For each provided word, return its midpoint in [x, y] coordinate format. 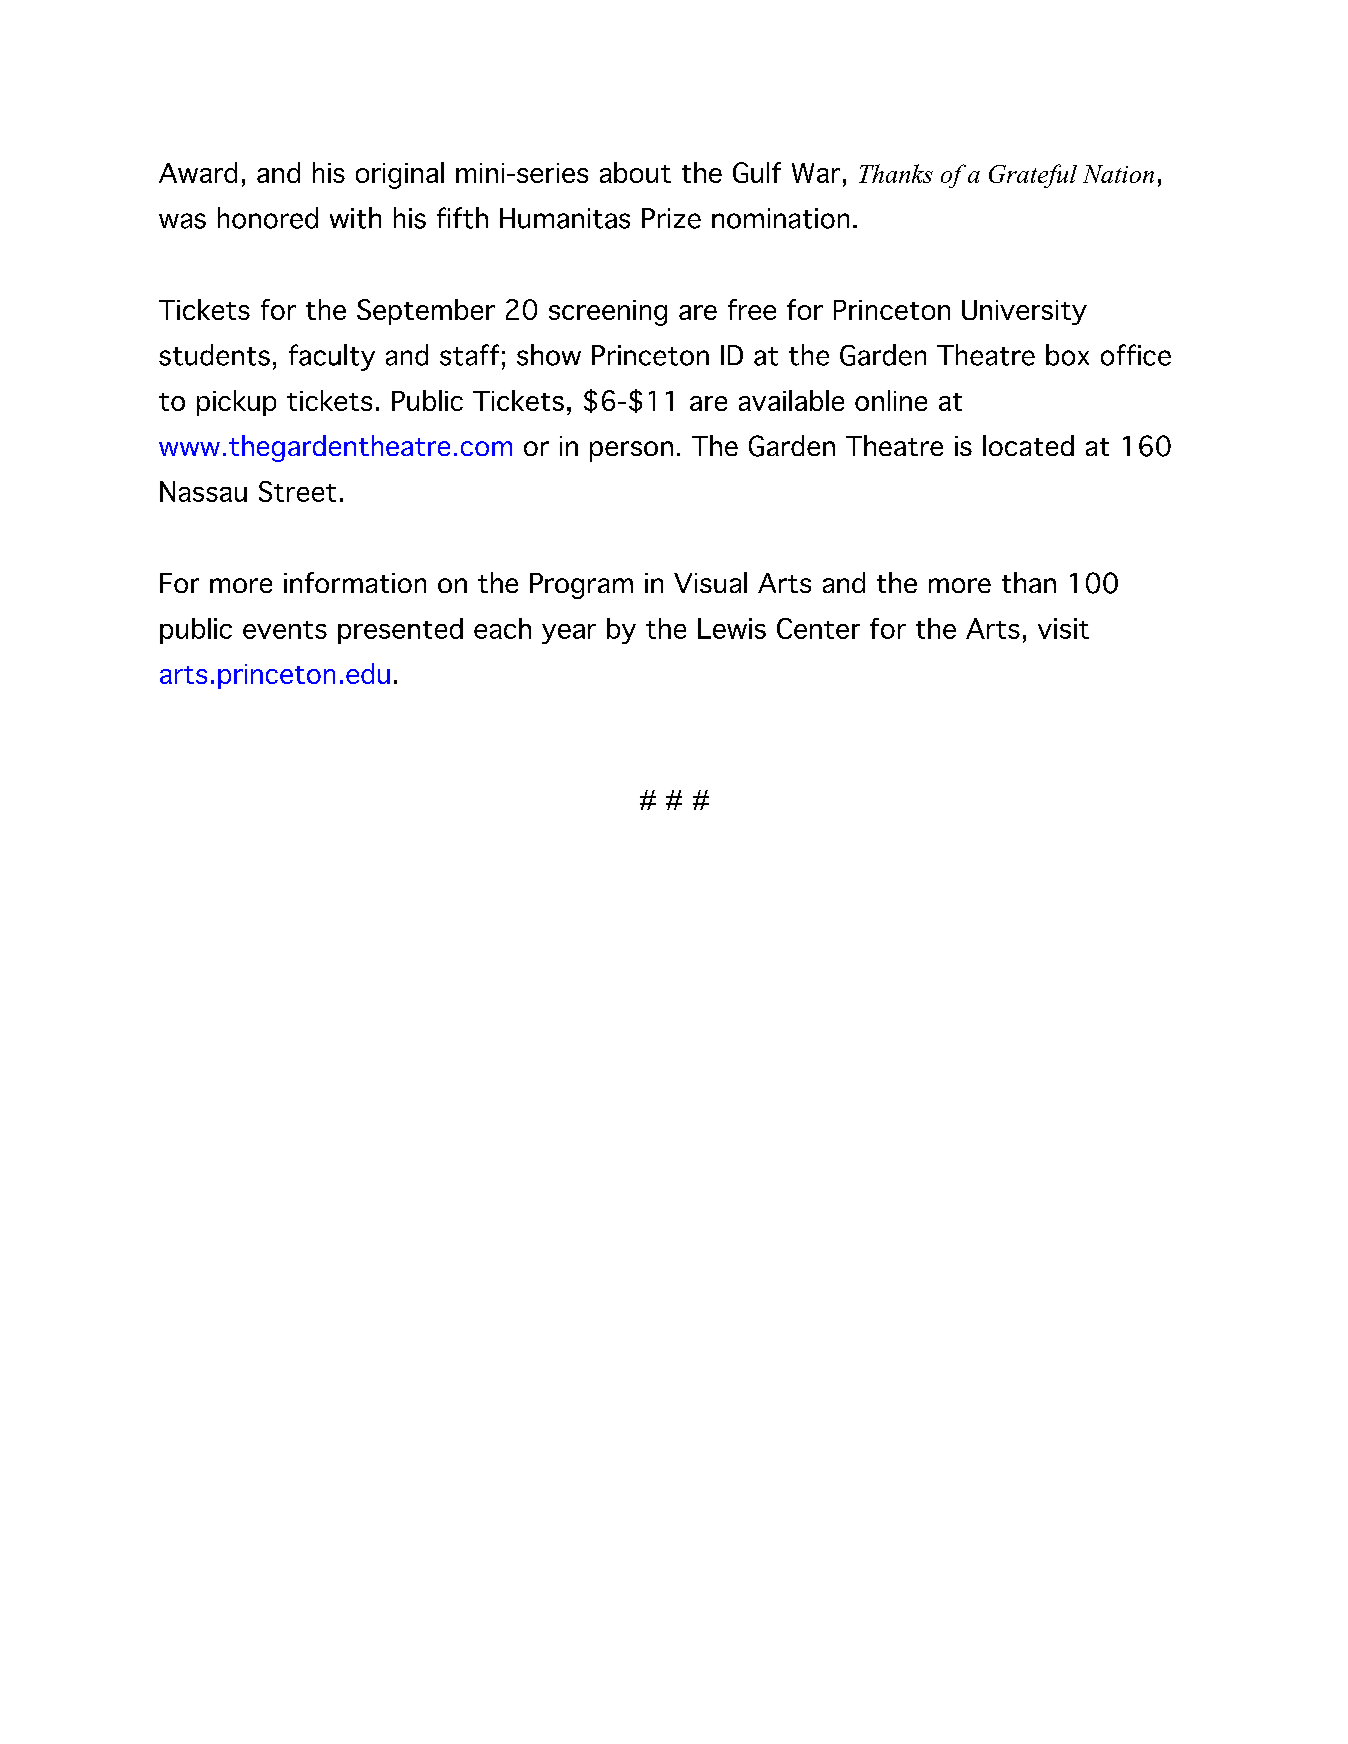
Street [297, 491]
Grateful [1033, 176]
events [285, 630]
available [791, 400]
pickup [236, 403]
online [891, 400]
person [631, 451]
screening [608, 313]
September [426, 312]
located [1028, 445]
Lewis [732, 628]
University [1024, 312]
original [400, 175]
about [635, 172]
